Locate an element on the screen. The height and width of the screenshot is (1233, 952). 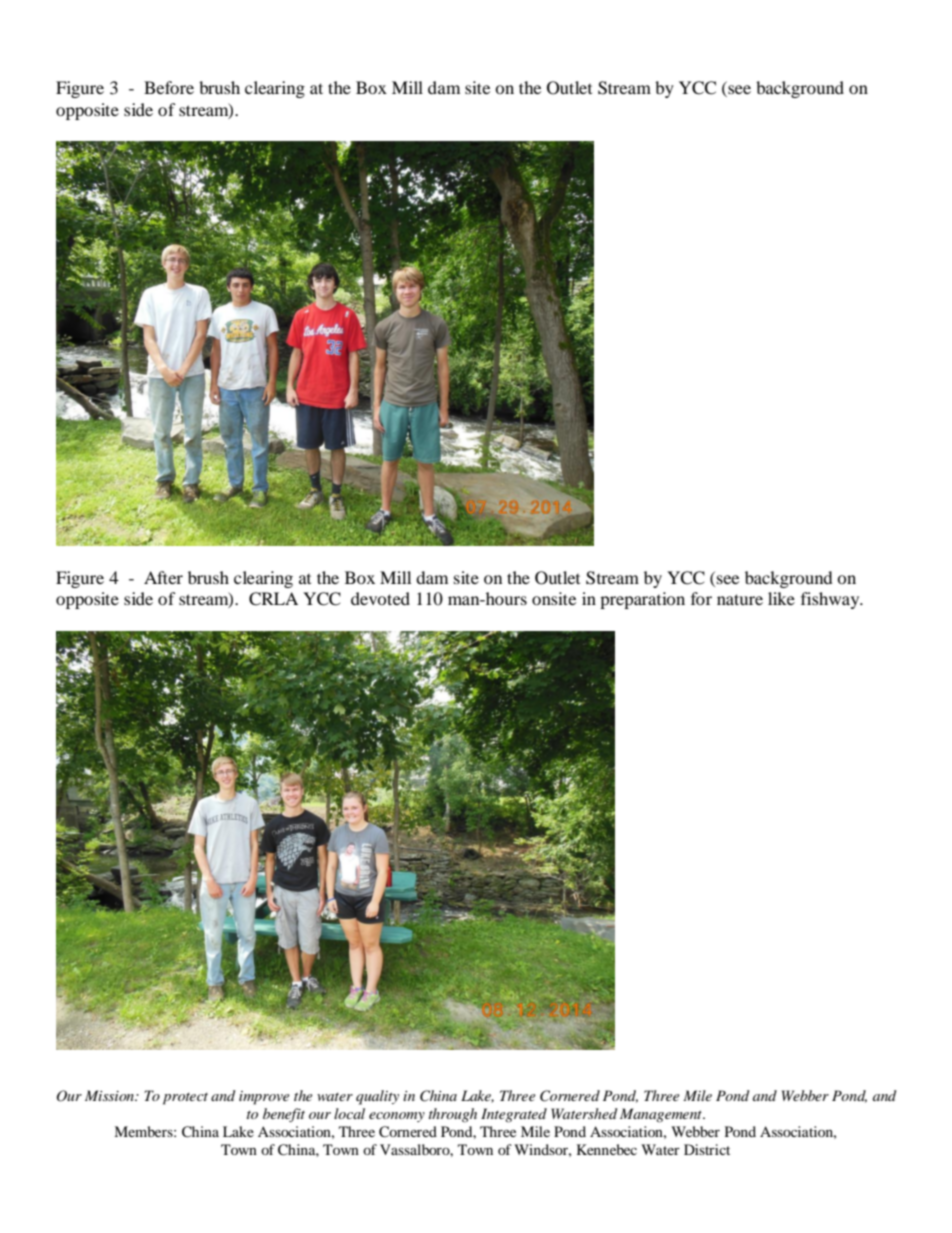
like is located at coordinates (781, 598).
